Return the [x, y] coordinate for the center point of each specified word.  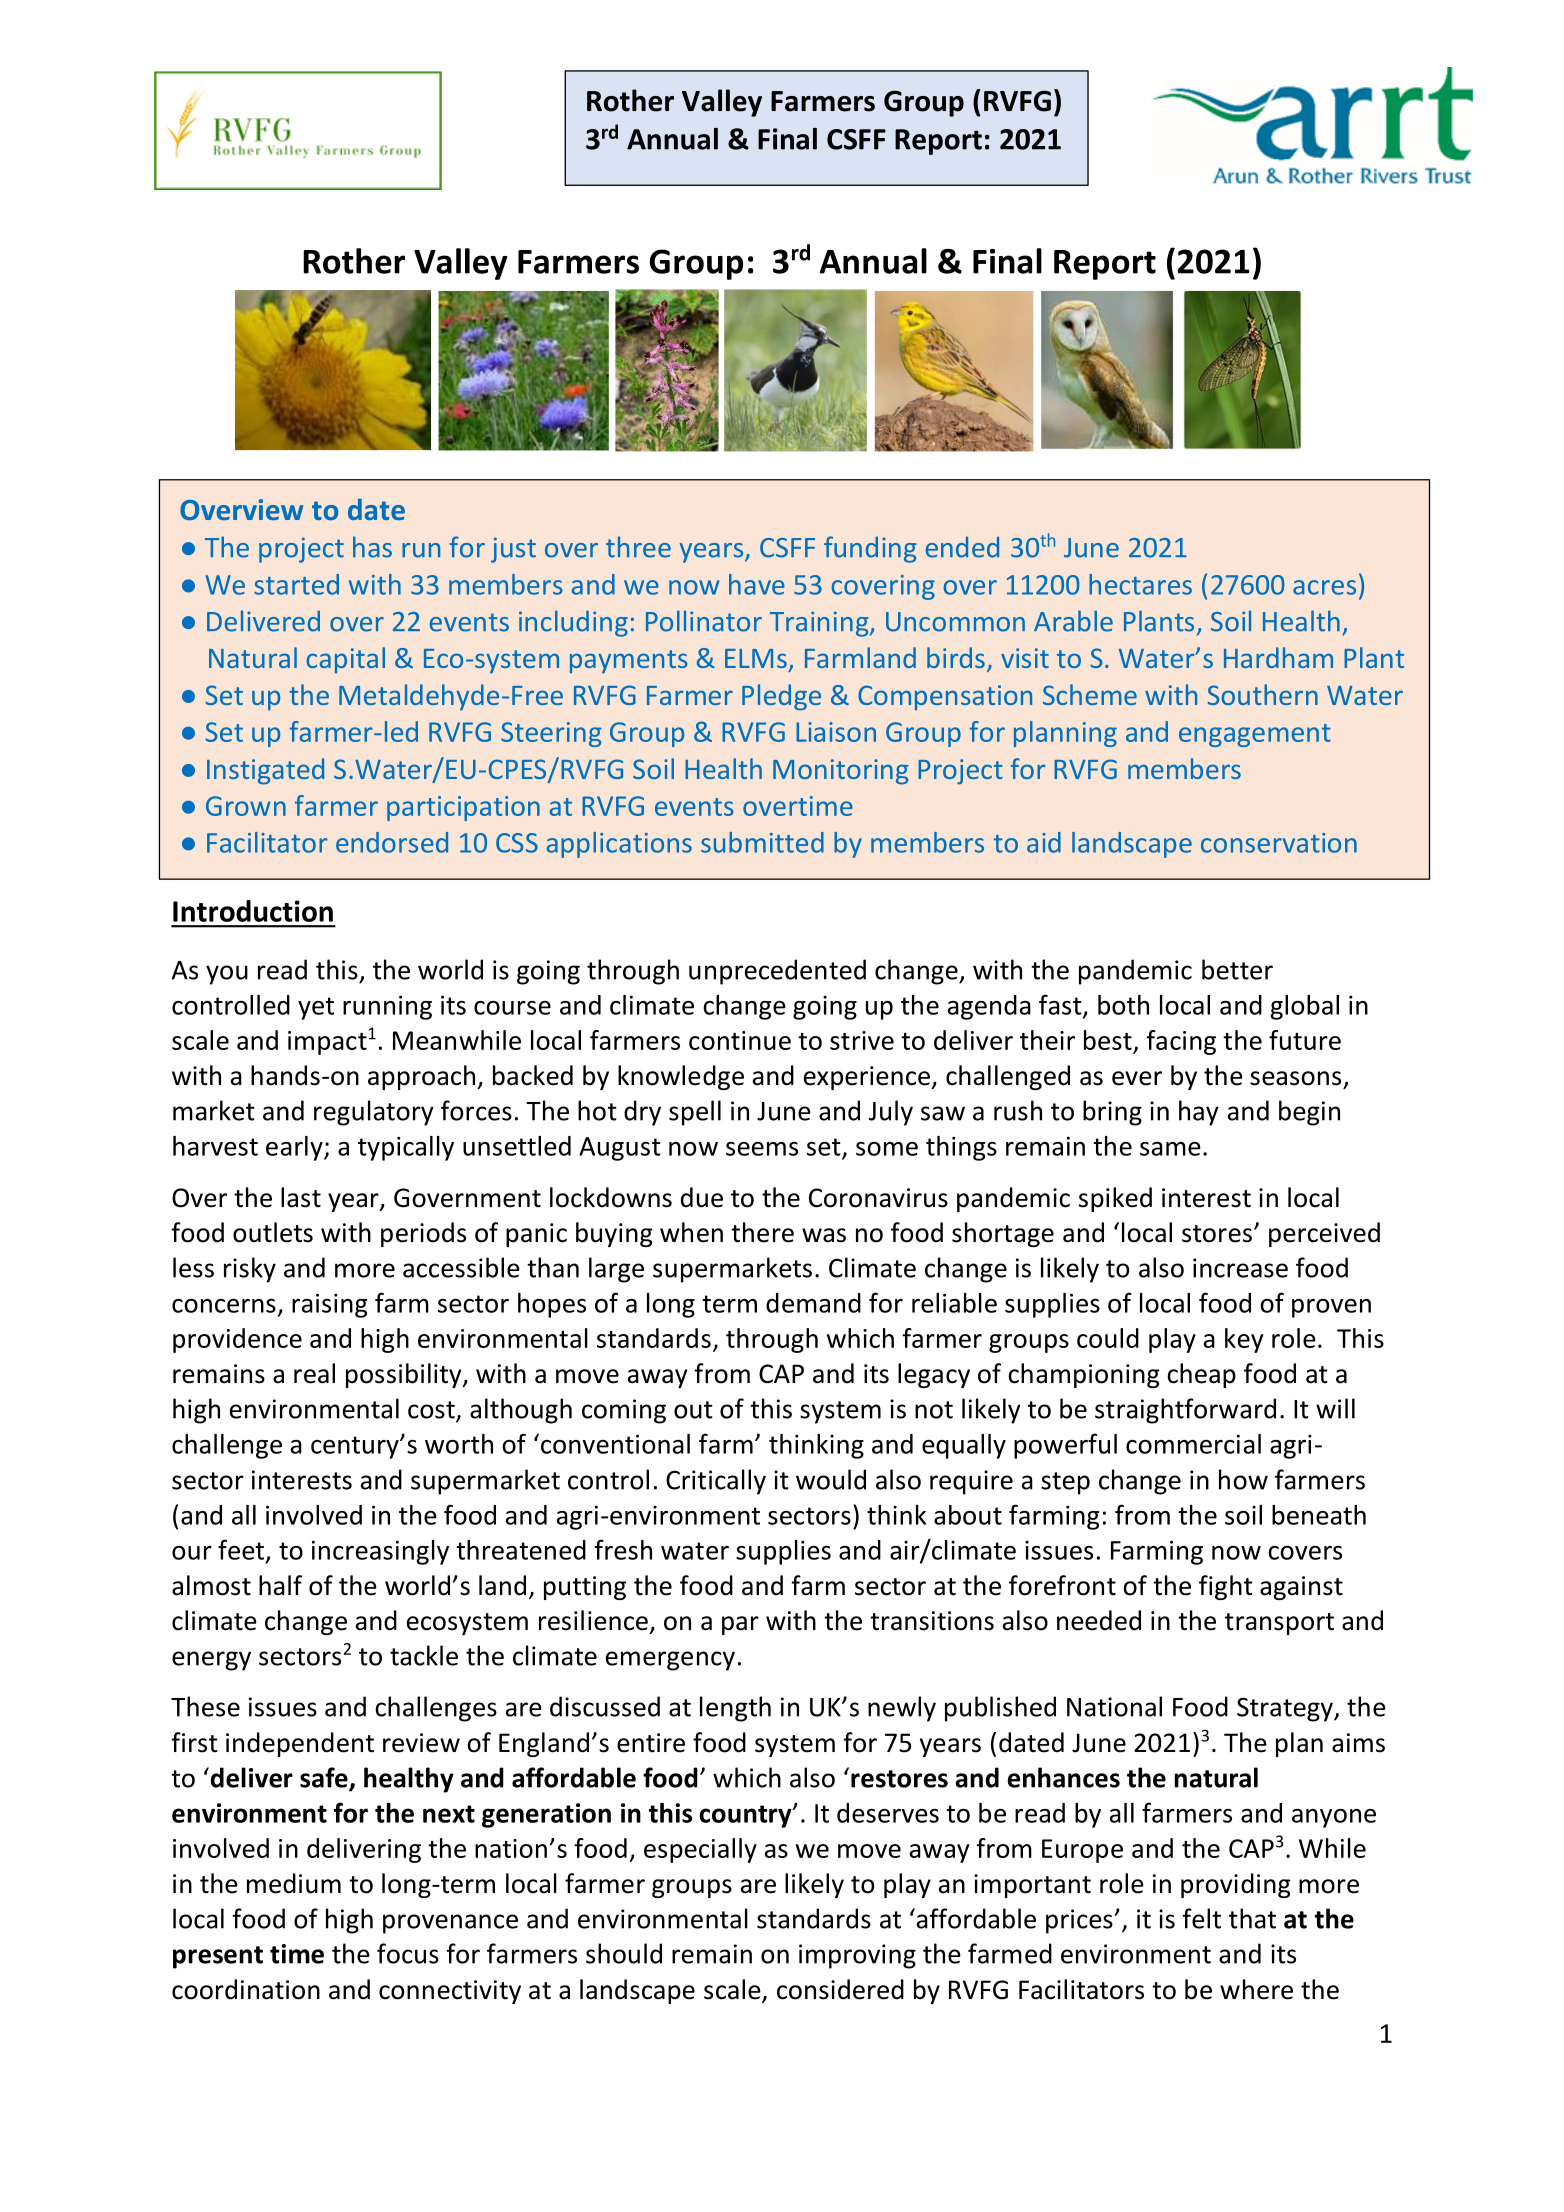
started [296, 584]
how [1243, 1479]
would [831, 1479]
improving [857, 1956]
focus [408, 1953]
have [757, 584]
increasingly [380, 1552]
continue [740, 1040]
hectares [1140, 584]
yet [316, 1008]
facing [1181, 1042]
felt [1201, 1918]
